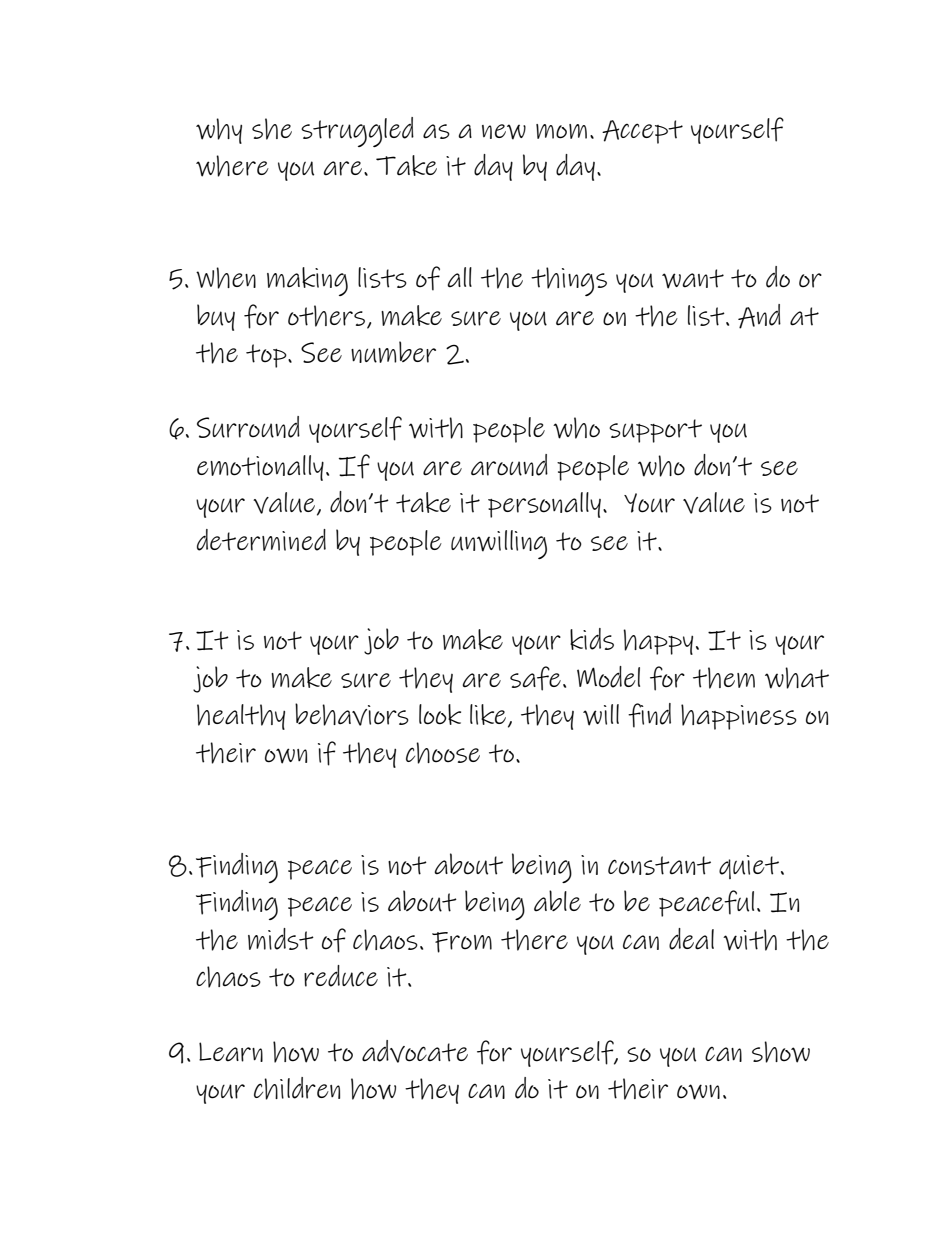  What do you see at coordinates (739, 717) in the document?
I see `happiness` at bounding box center [739, 717].
